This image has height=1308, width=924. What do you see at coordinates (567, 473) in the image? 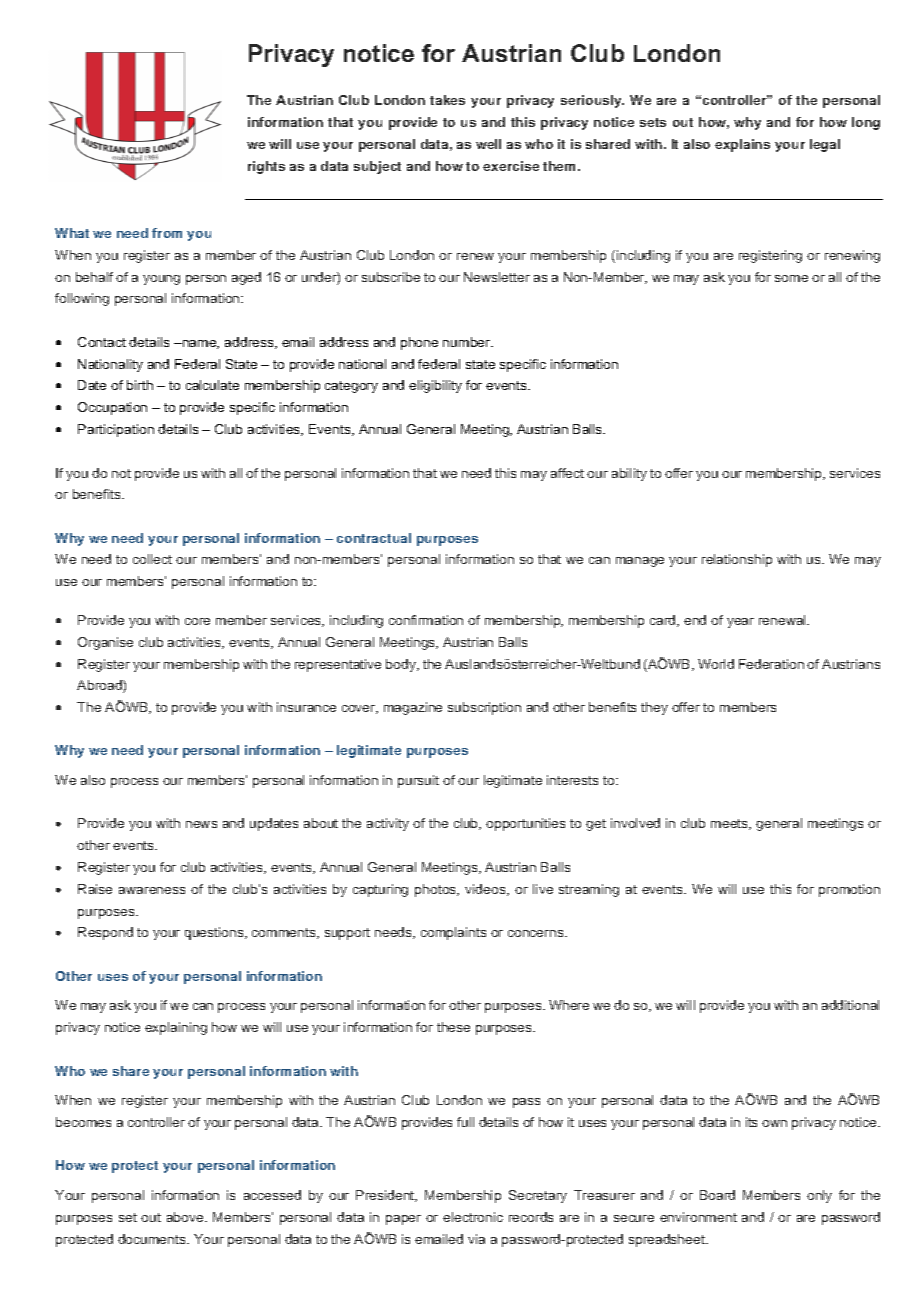
I see `affect` at bounding box center [567, 473].
